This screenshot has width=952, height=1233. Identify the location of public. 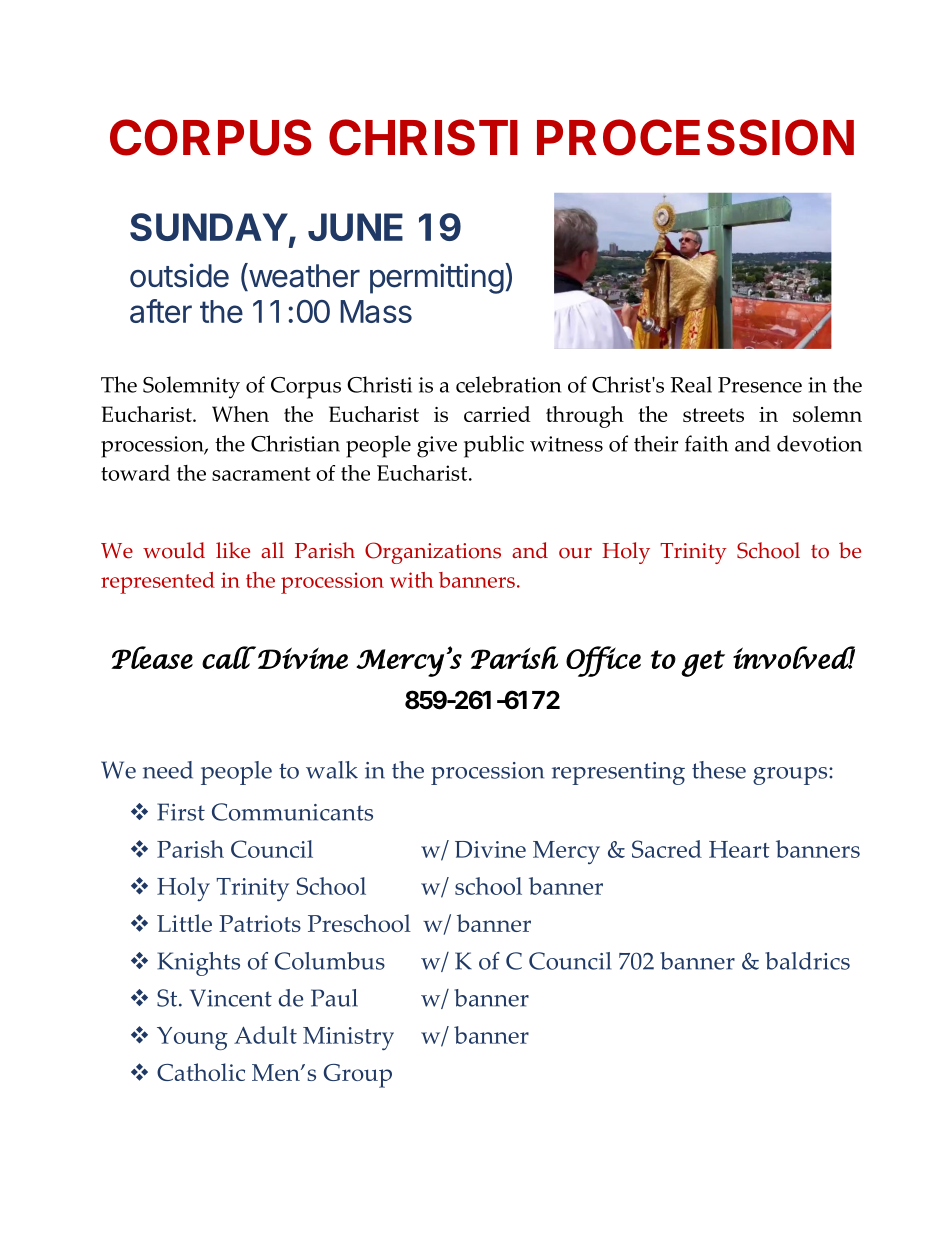
(494, 446).
